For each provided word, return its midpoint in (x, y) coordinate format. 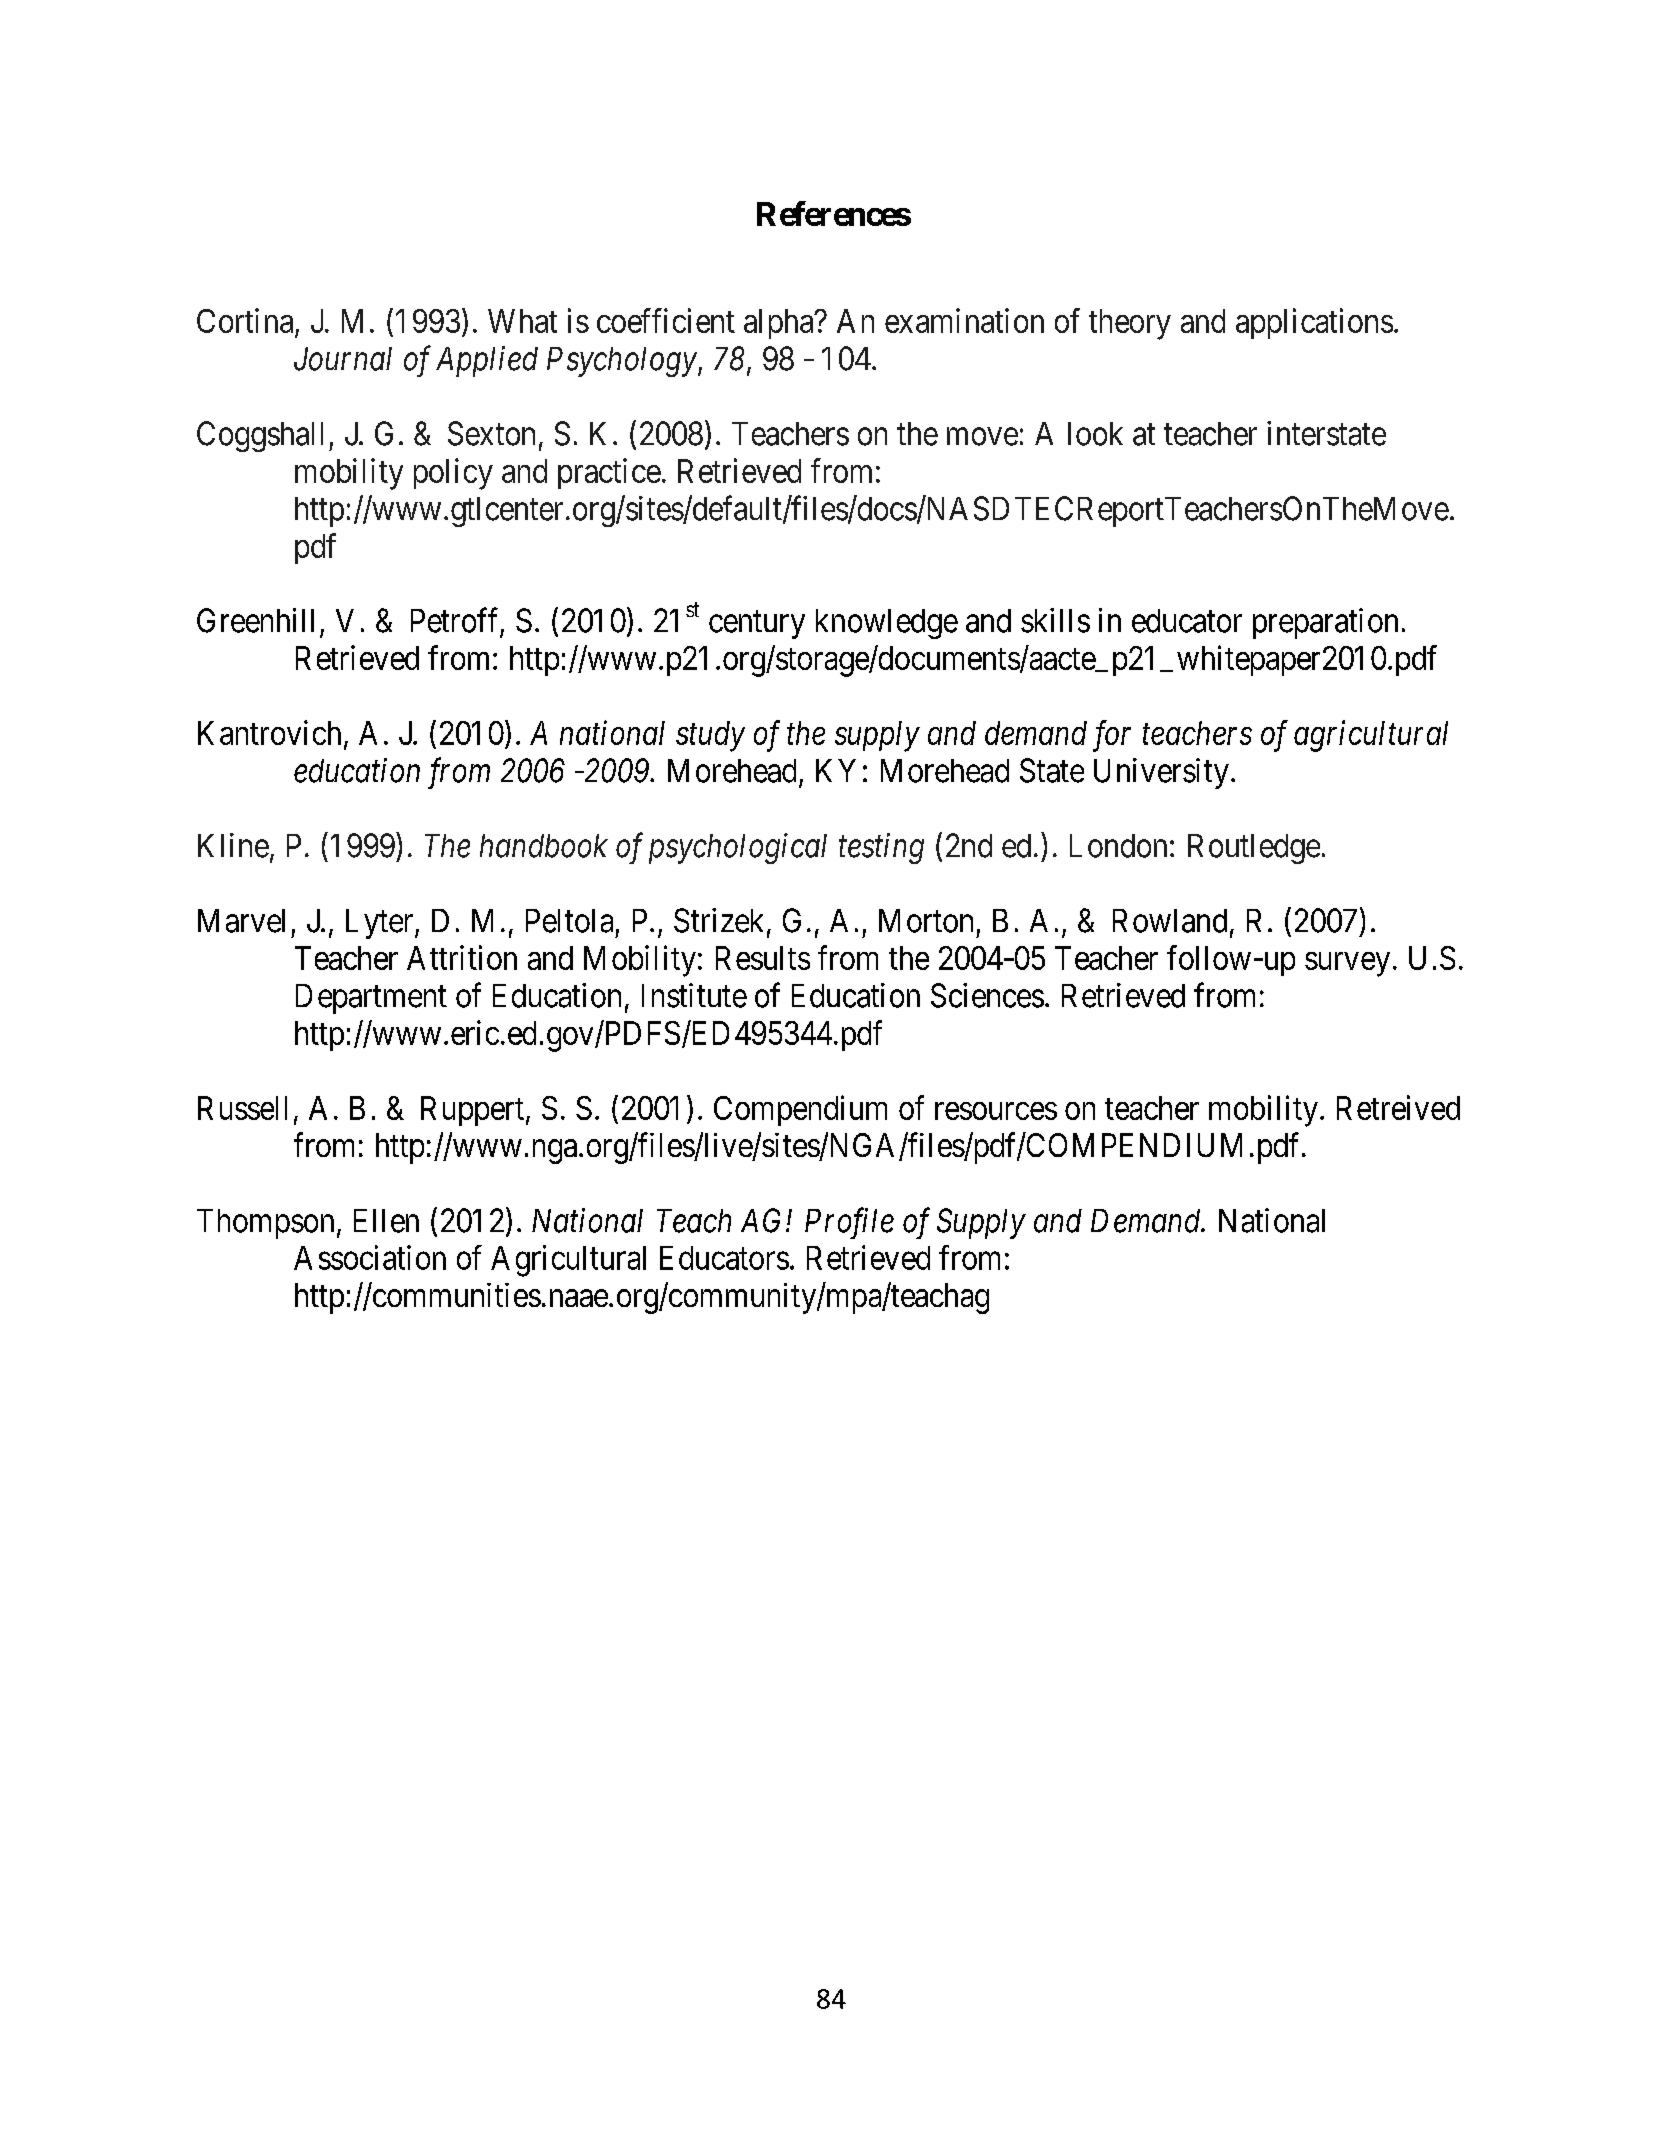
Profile (849, 1223)
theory (1130, 324)
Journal (343, 359)
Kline (233, 845)
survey (1347, 964)
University (1161, 773)
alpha (780, 324)
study (710, 736)
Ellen (386, 1221)
